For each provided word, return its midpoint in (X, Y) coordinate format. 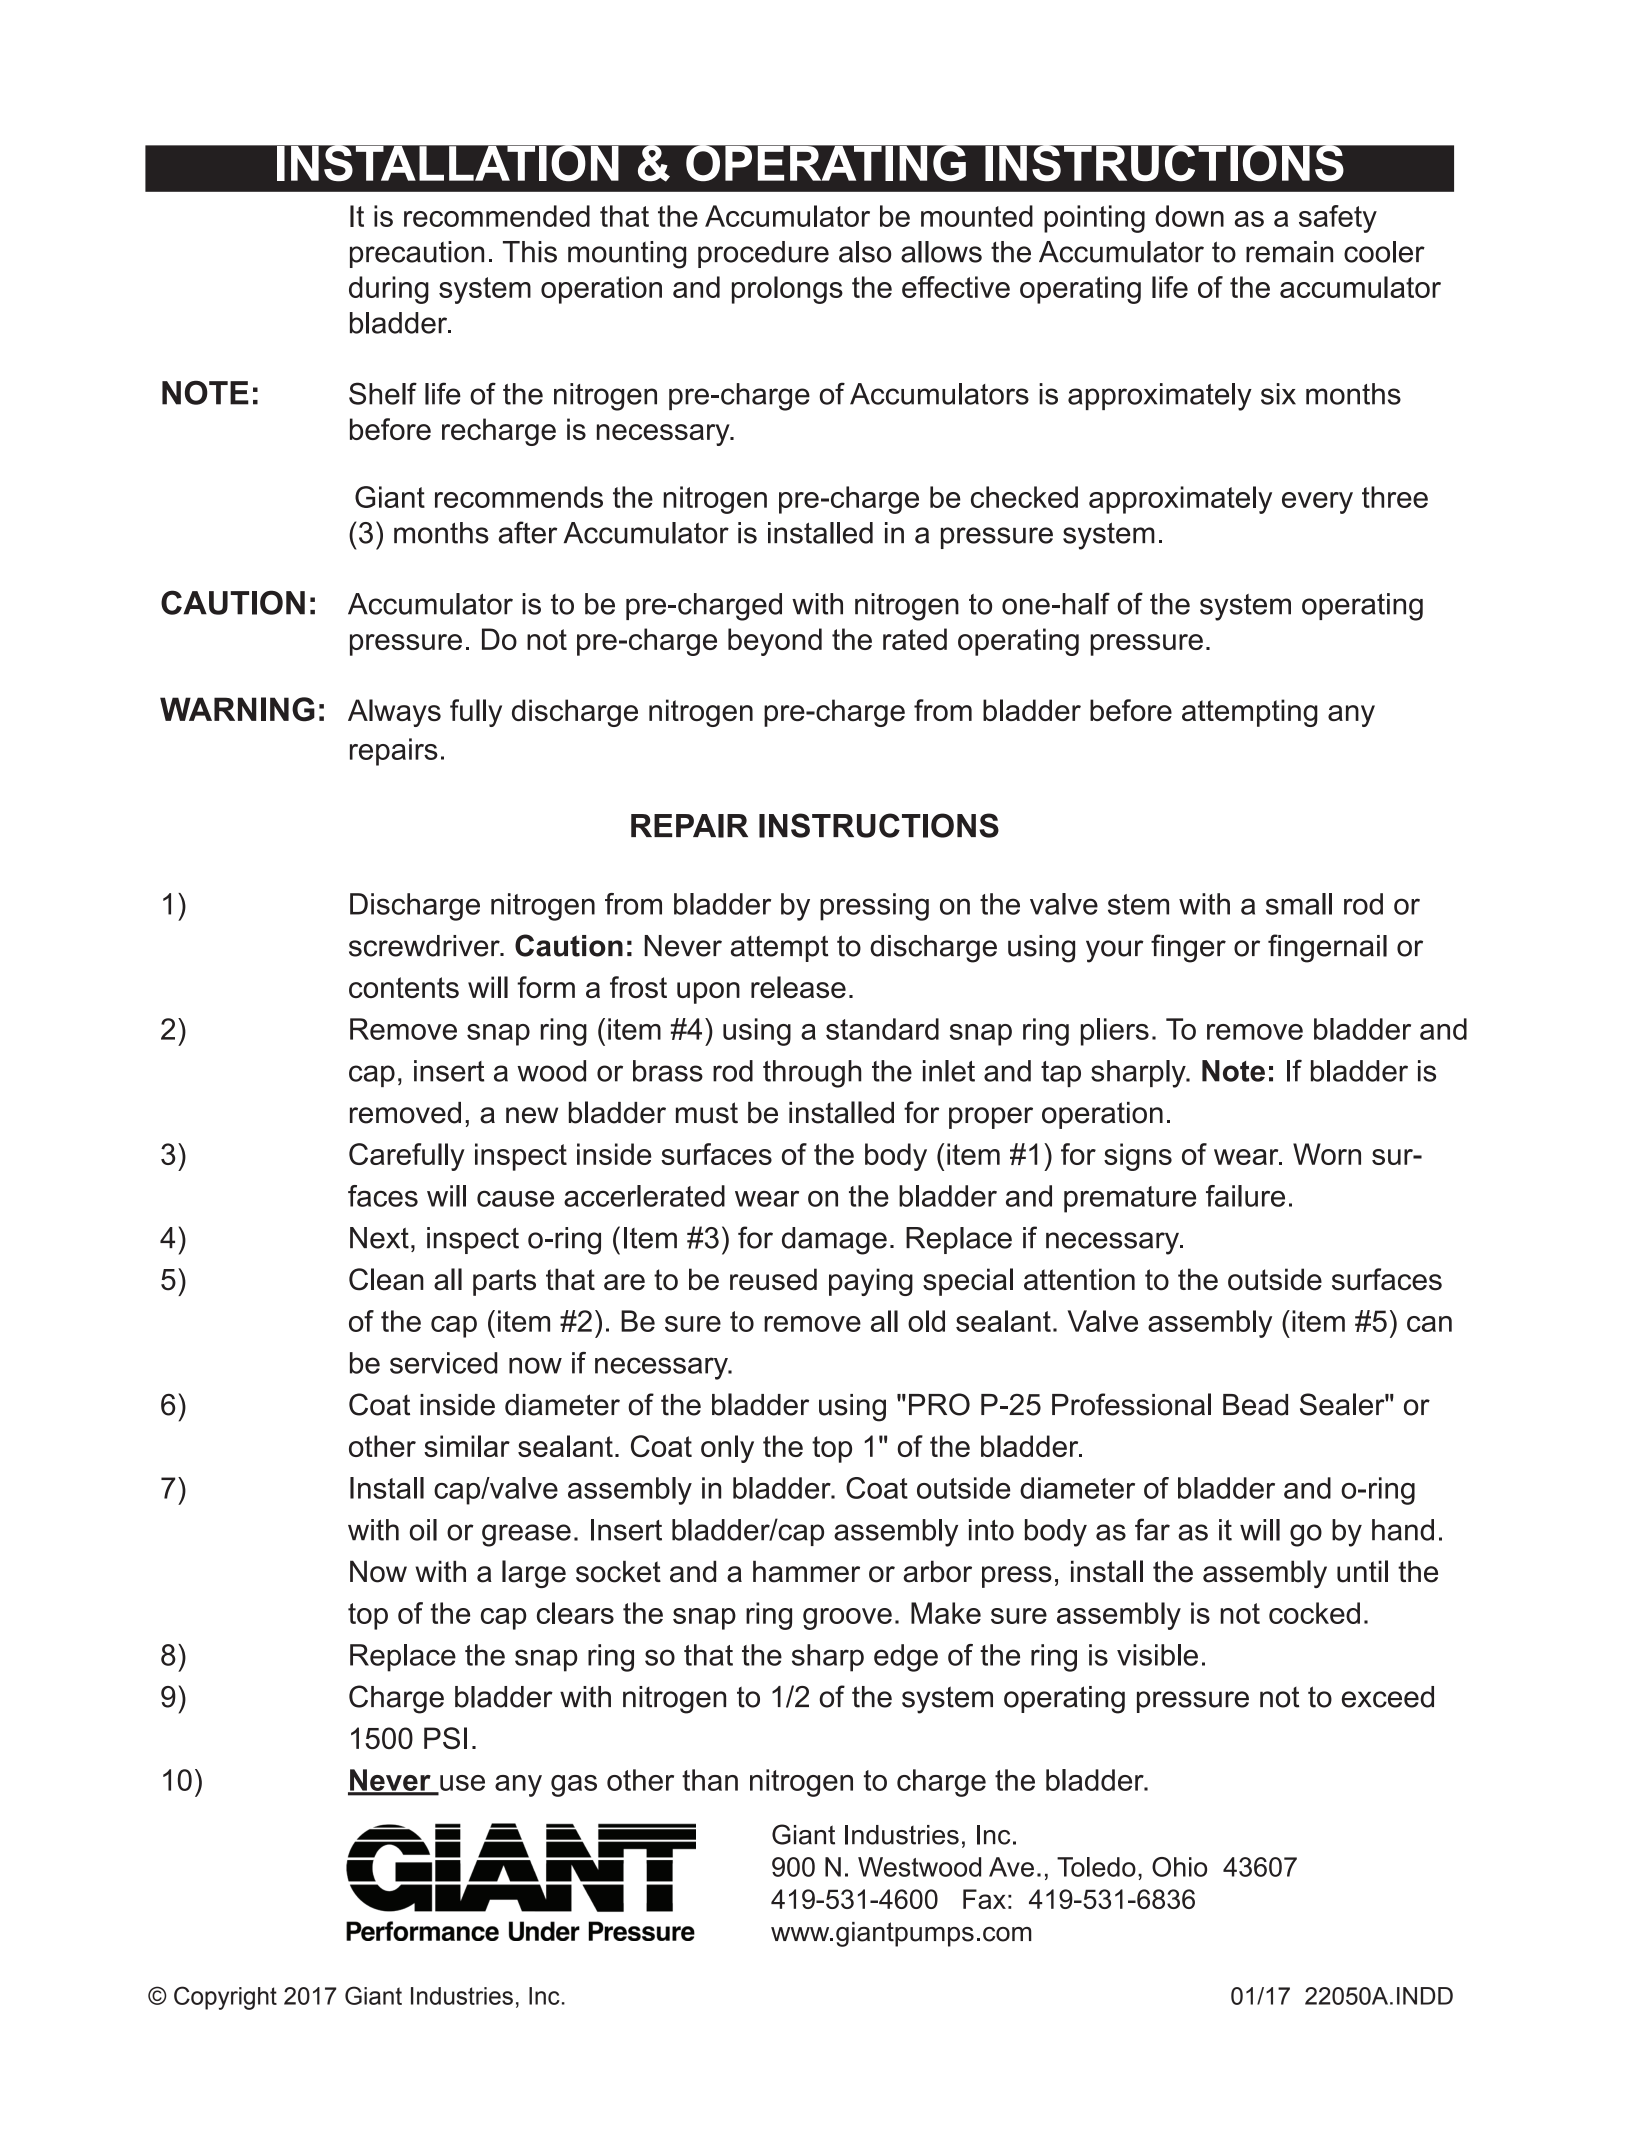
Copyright (225, 1998)
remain (1289, 252)
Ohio (1179, 1867)
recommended (497, 216)
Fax (984, 1899)
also (865, 252)
